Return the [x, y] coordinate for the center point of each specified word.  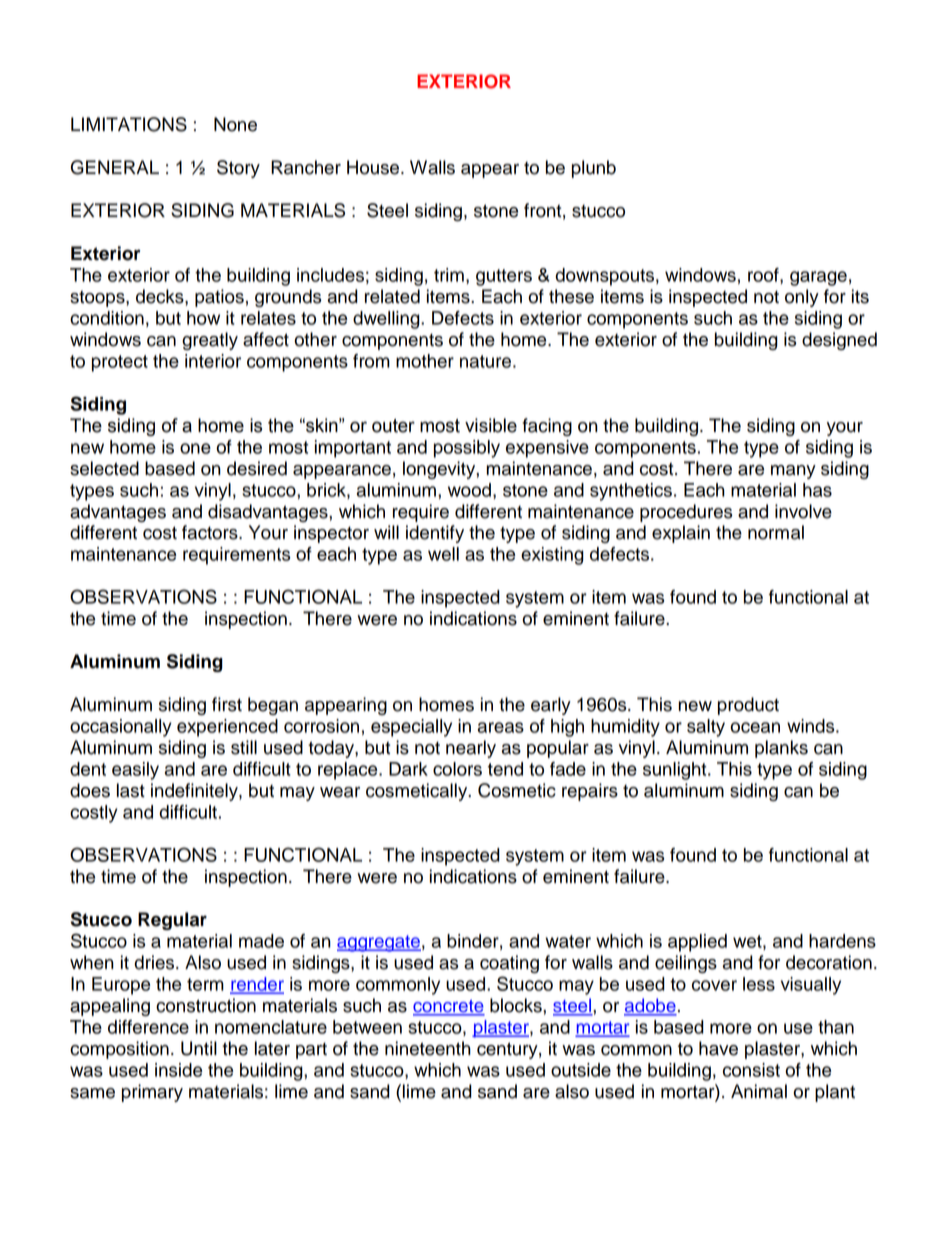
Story [238, 169]
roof [764, 276]
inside [178, 1070]
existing [552, 556]
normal [776, 532]
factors [211, 532]
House [374, 167]
